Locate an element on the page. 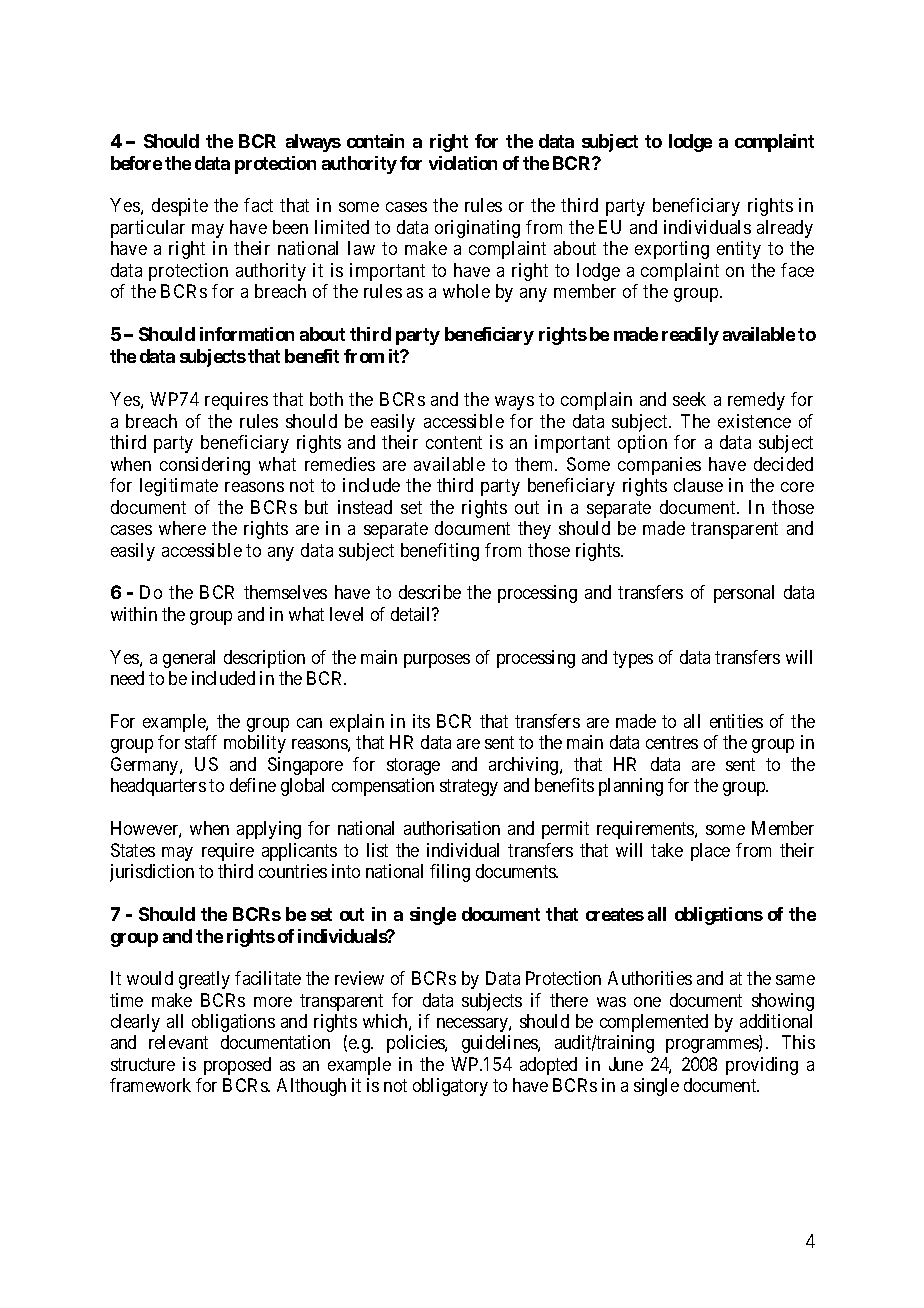  proposed is located at coordinates (237, 1066).
